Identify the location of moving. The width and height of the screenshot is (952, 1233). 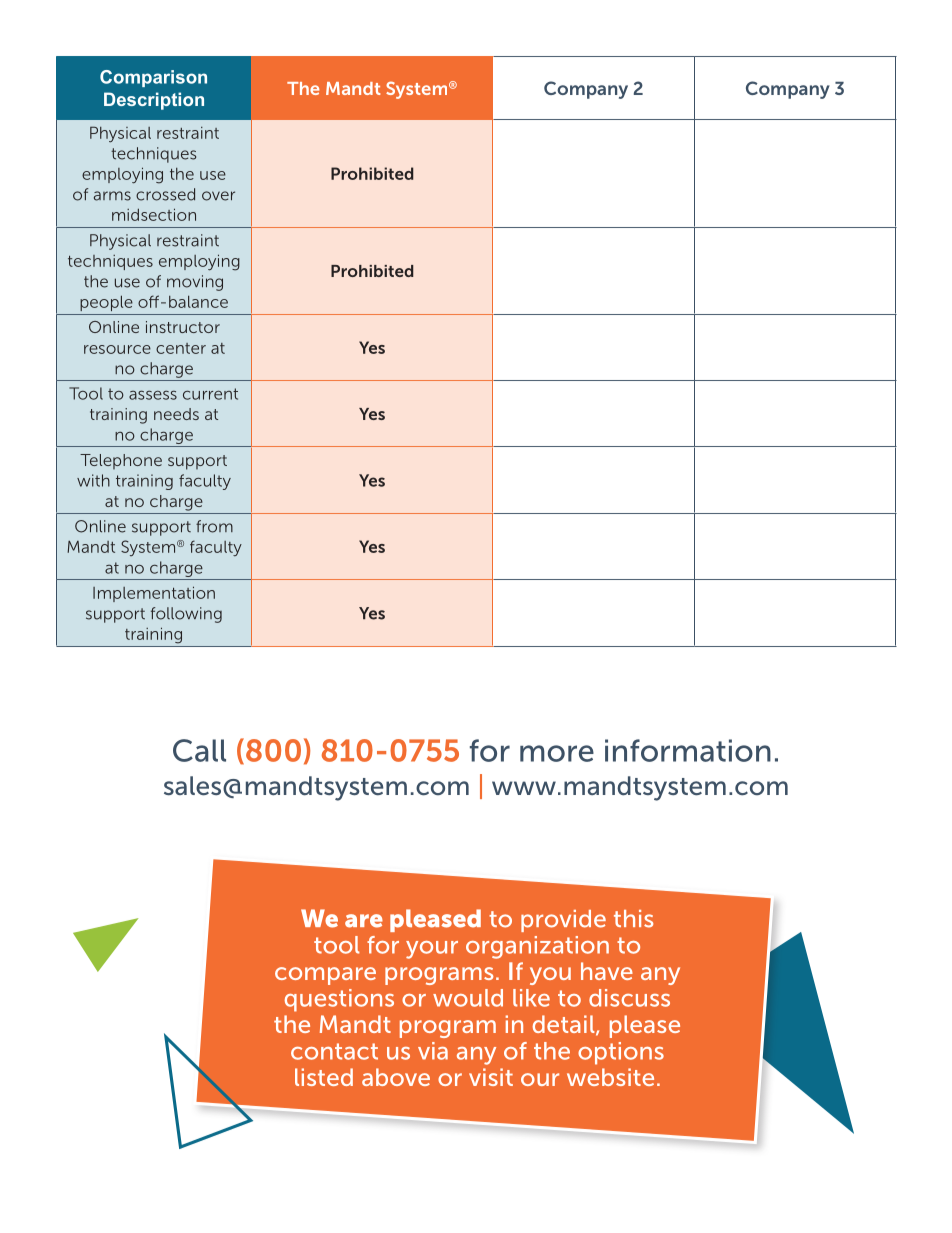
(195, 283).
